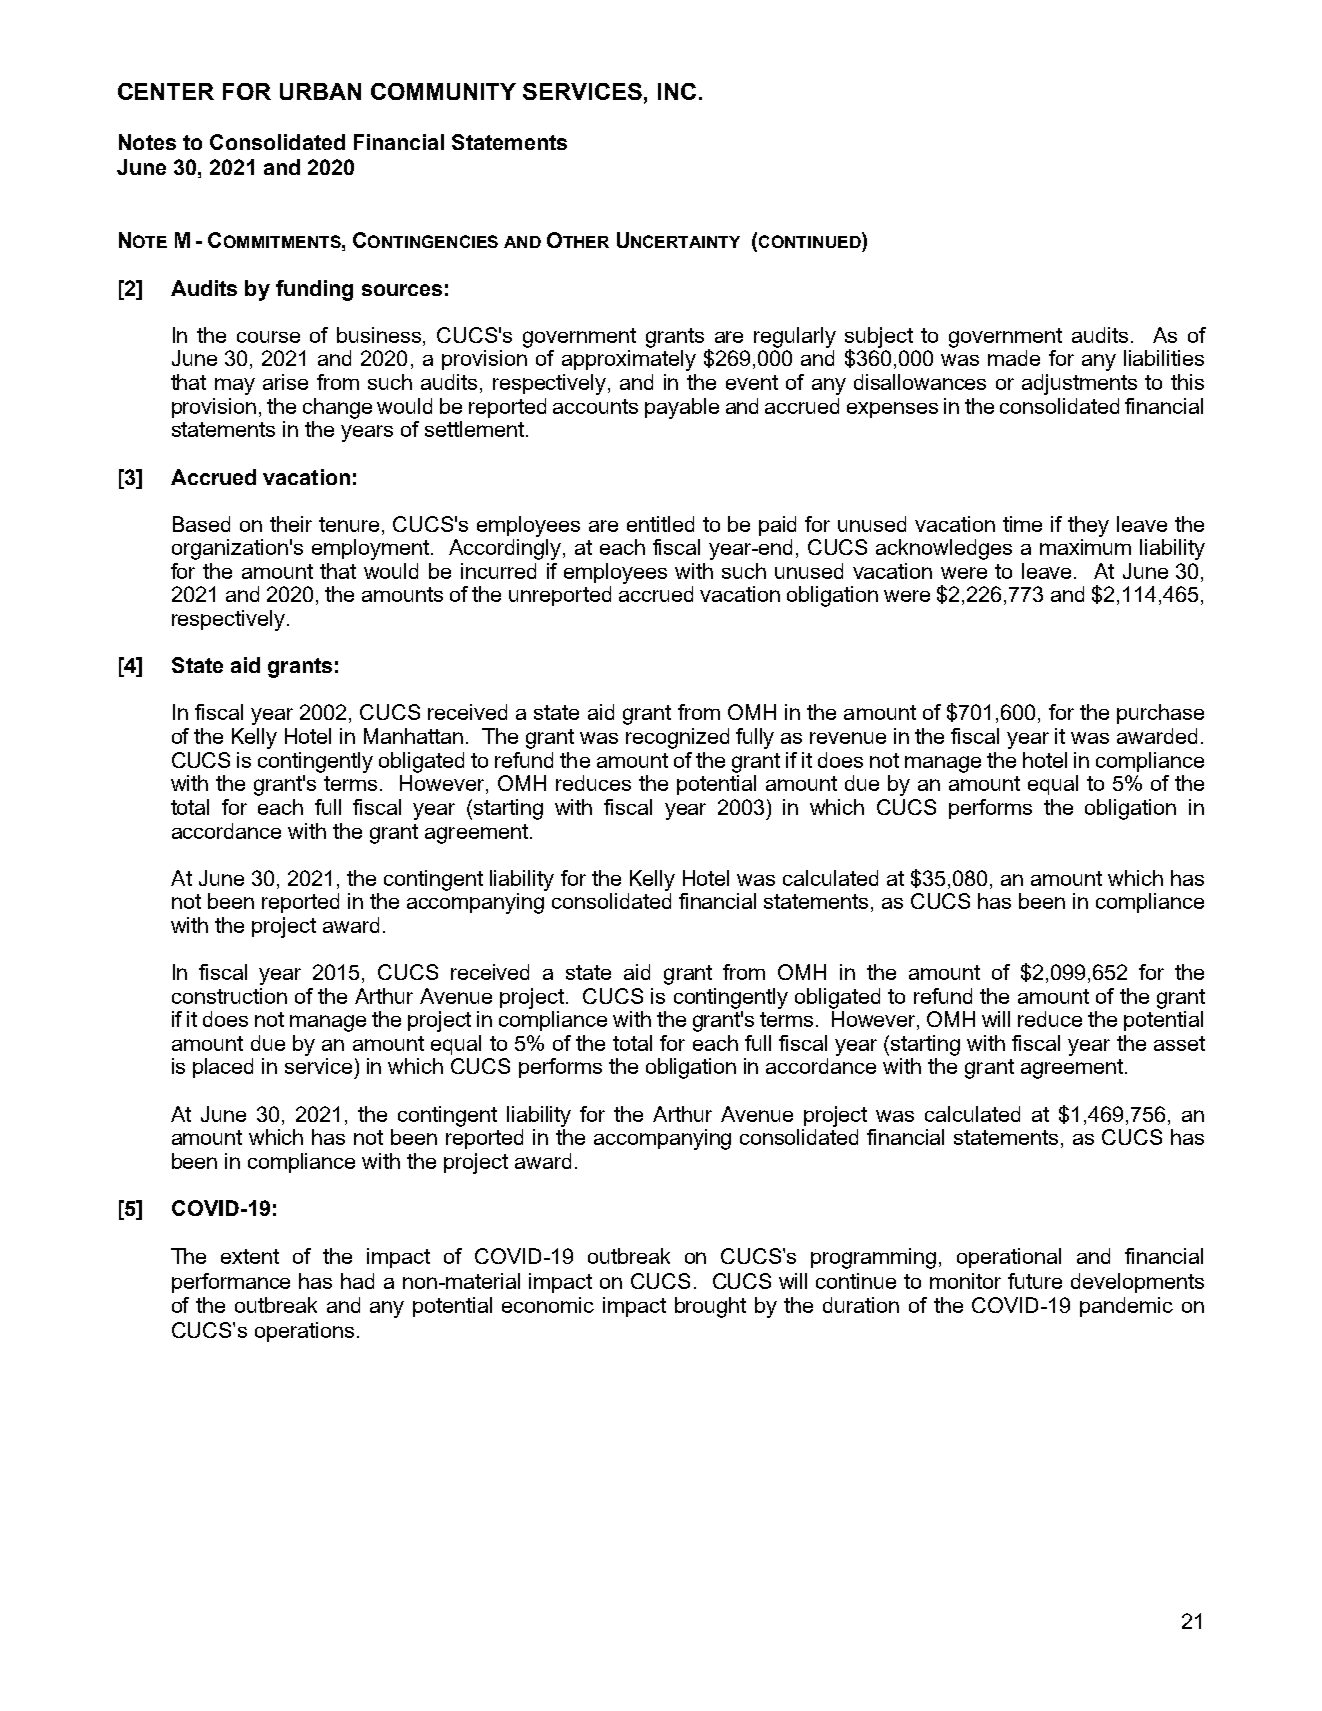 Image resolution: width=1322 pixels, height=1711 pixels. I want to click on URBAN, so click(320, 91).
